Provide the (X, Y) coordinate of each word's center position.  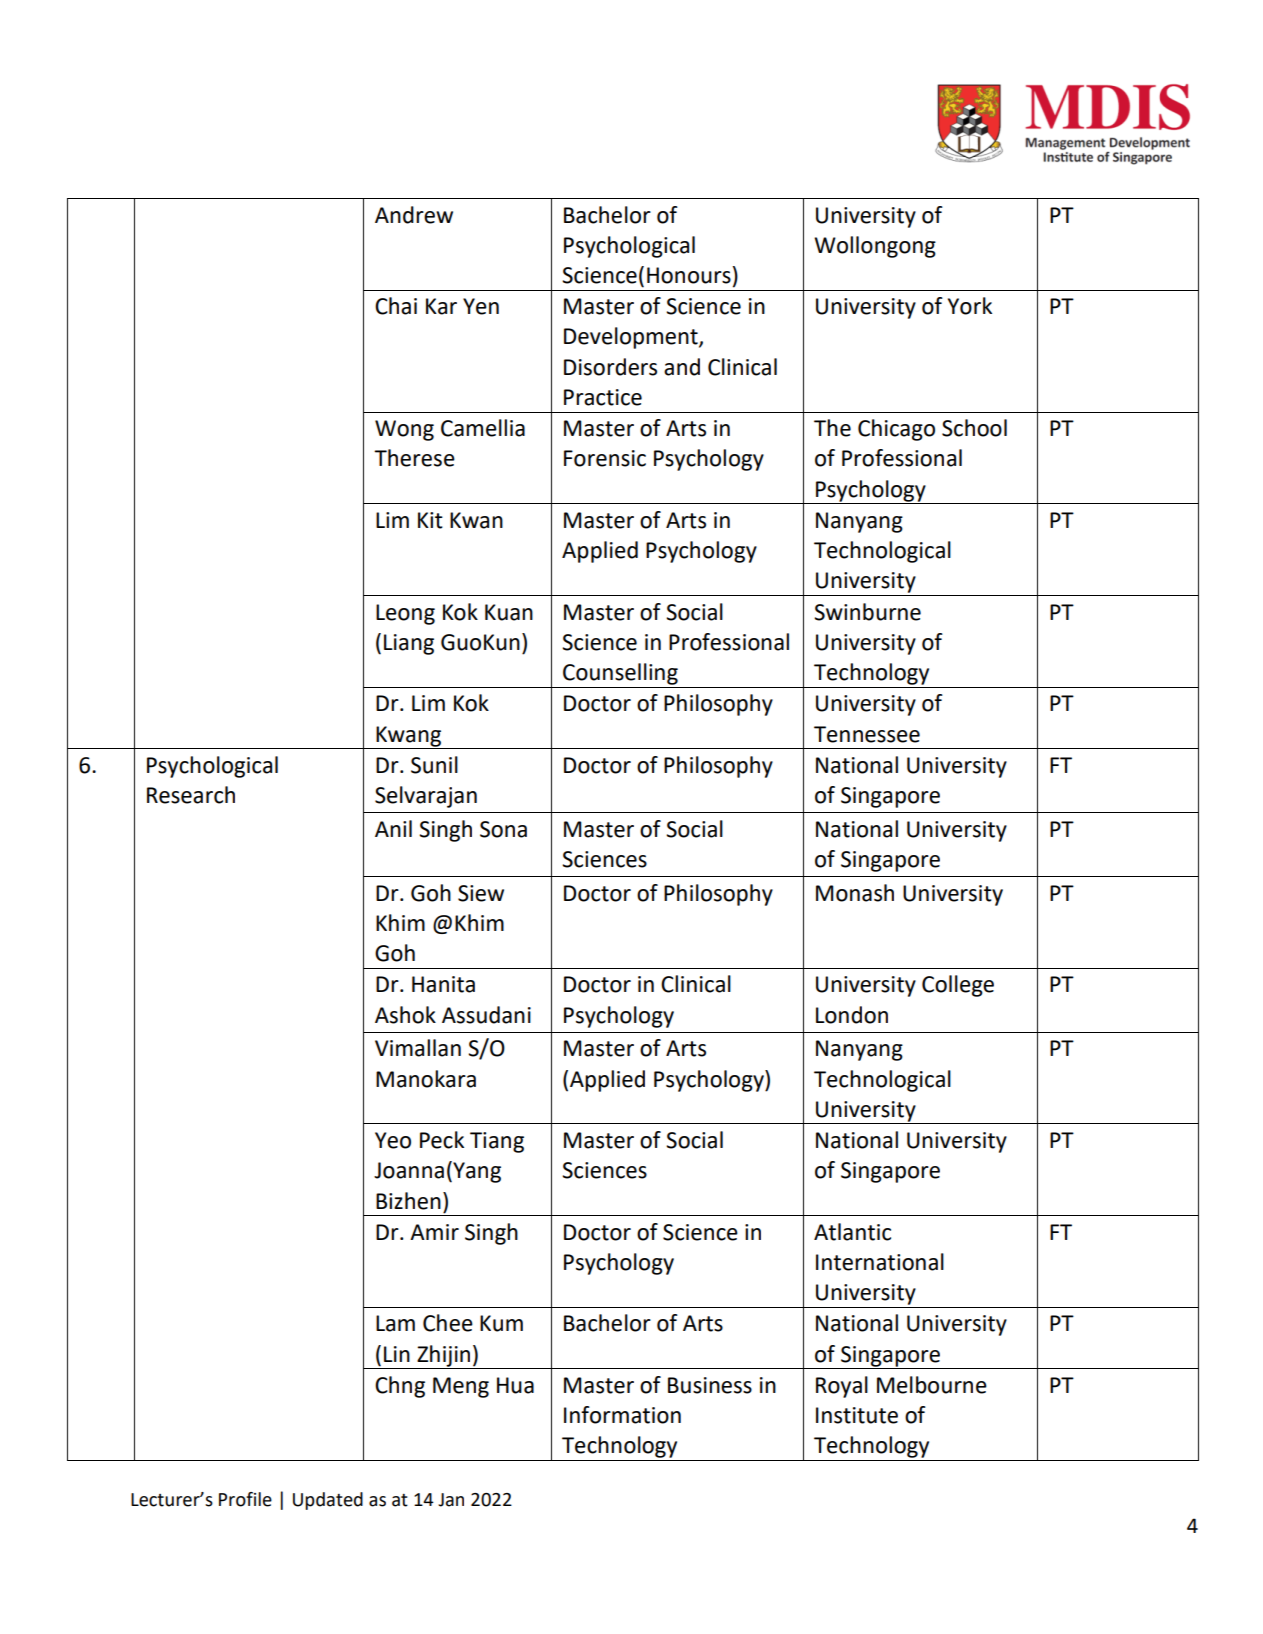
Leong (405, 614)
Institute (857, 1415)
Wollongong (875, 247)
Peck (442, 1140)
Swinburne (867, 612)
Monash (855, 893)
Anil (393, 828)
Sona (503, 829)
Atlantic (852, 1232)
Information (622, 1415)
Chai (396, 306)
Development (632, 338)
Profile (245, 1499)
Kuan (509, 612)
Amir (434, 1232)
